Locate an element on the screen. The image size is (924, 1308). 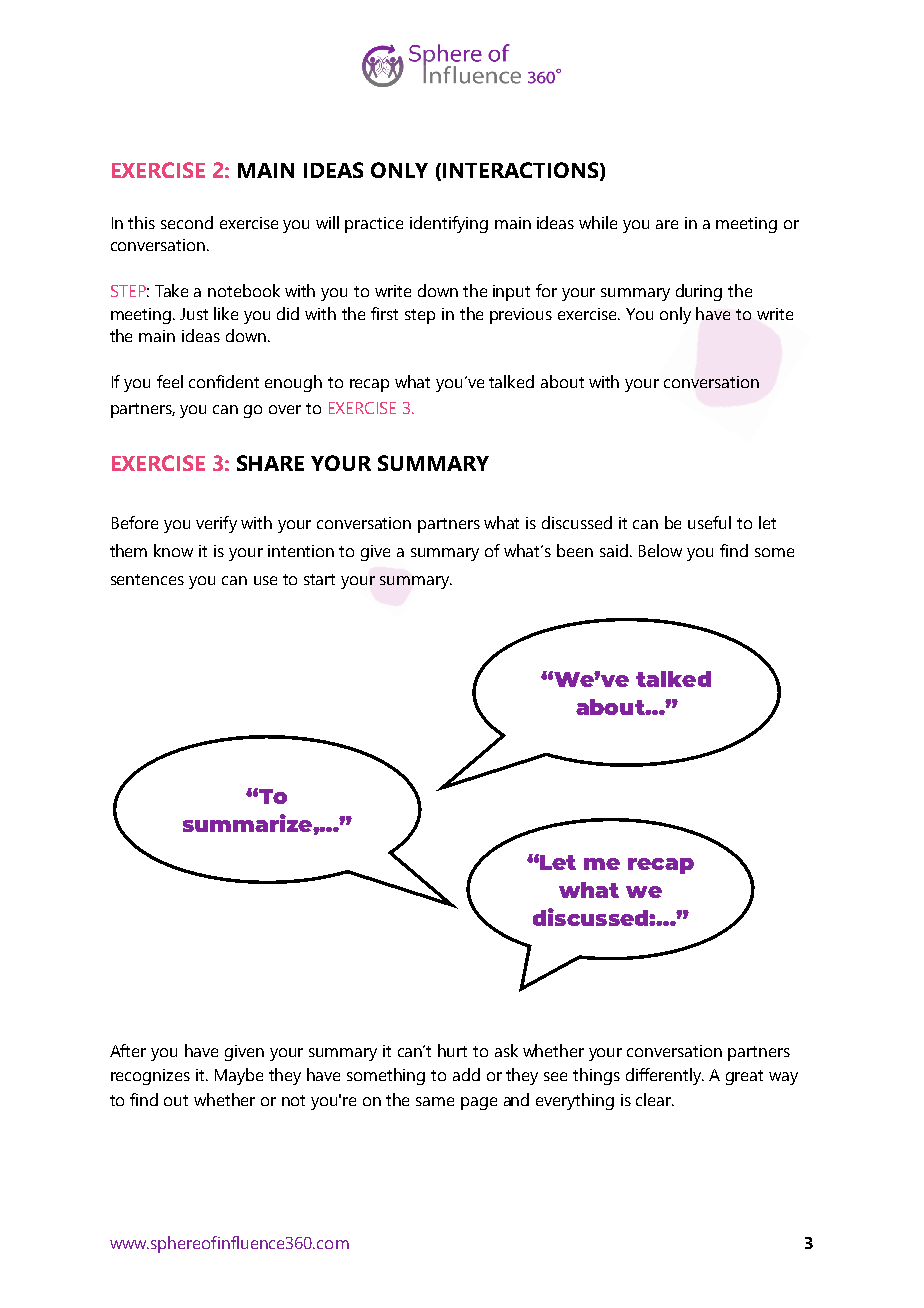
identifying is located at coordinates (449, 224).
